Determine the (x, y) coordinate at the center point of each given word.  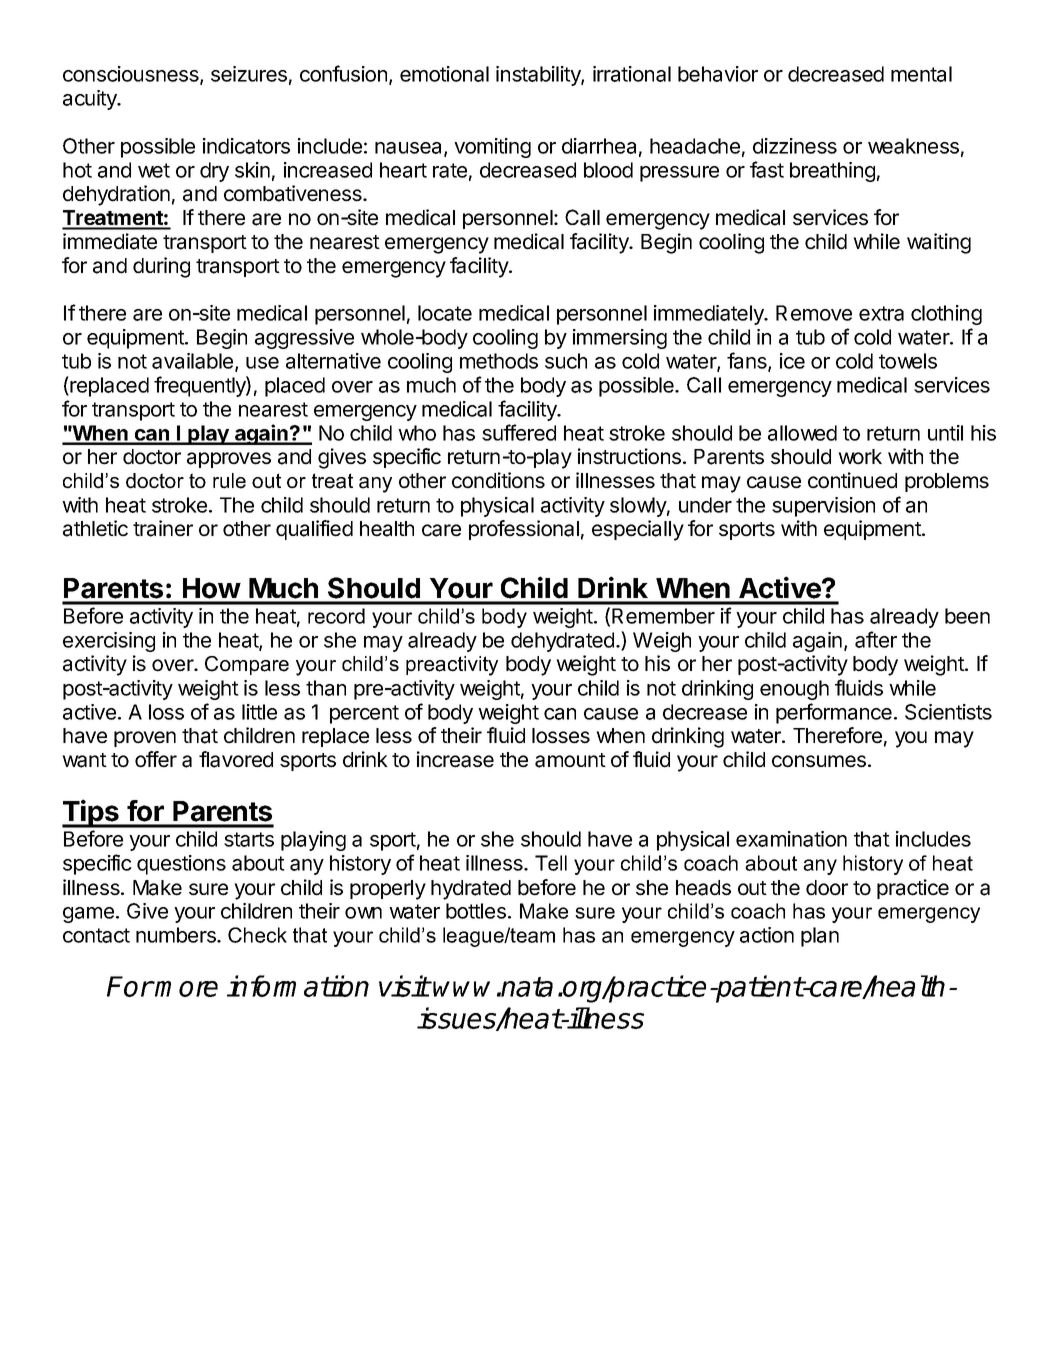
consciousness (132, 75)
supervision (823, 507)
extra (881, 313)
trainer (163, 528)
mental (921, 74)
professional (524, 530)
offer (156, 759)
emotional (444, 74)
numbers (177, 935)
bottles (476, 911)
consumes (819, 761)
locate (445, 313)
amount (570, 760)
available (194, 362)
